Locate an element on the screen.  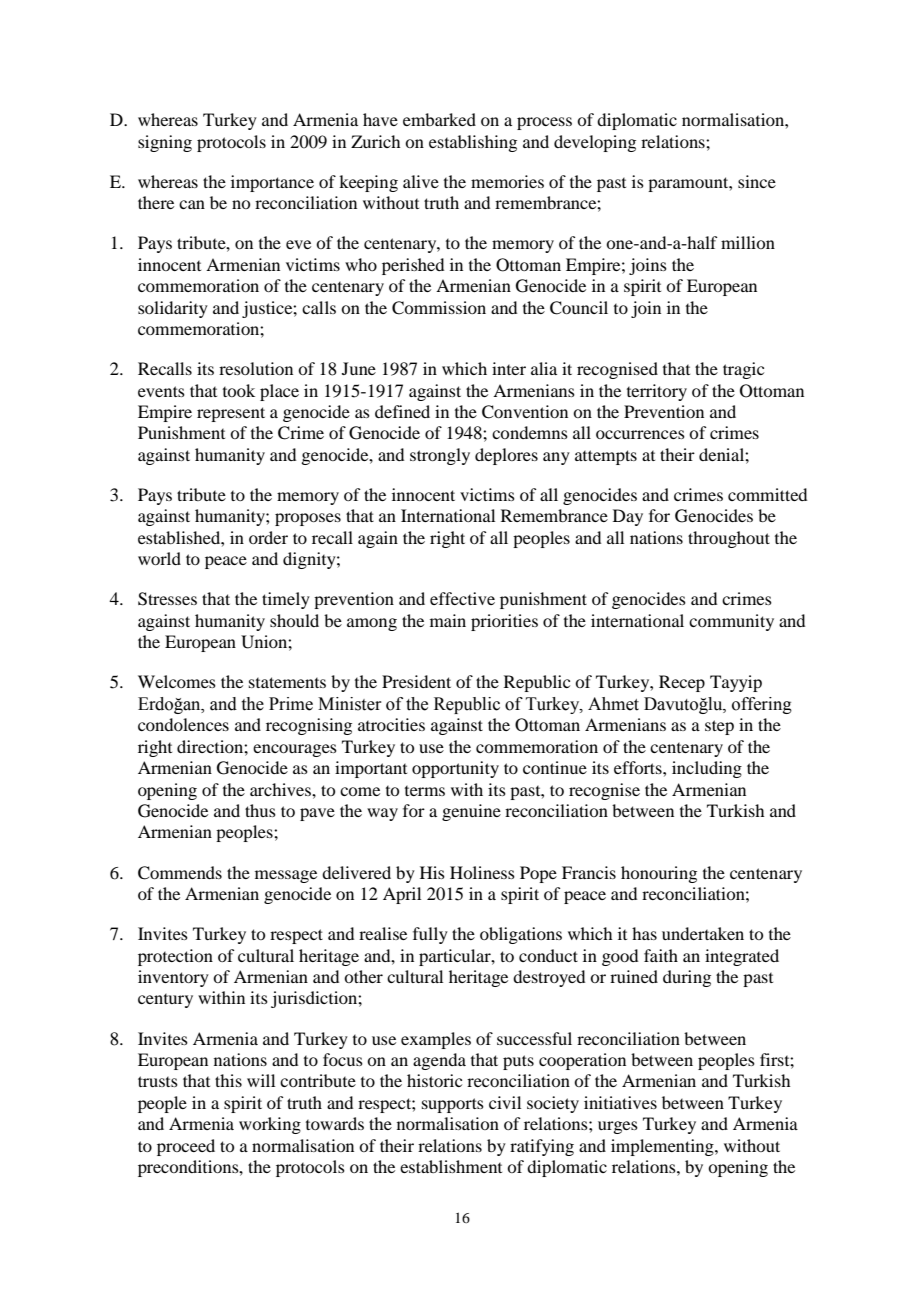
strongly is located at coordinates (440, 456).
